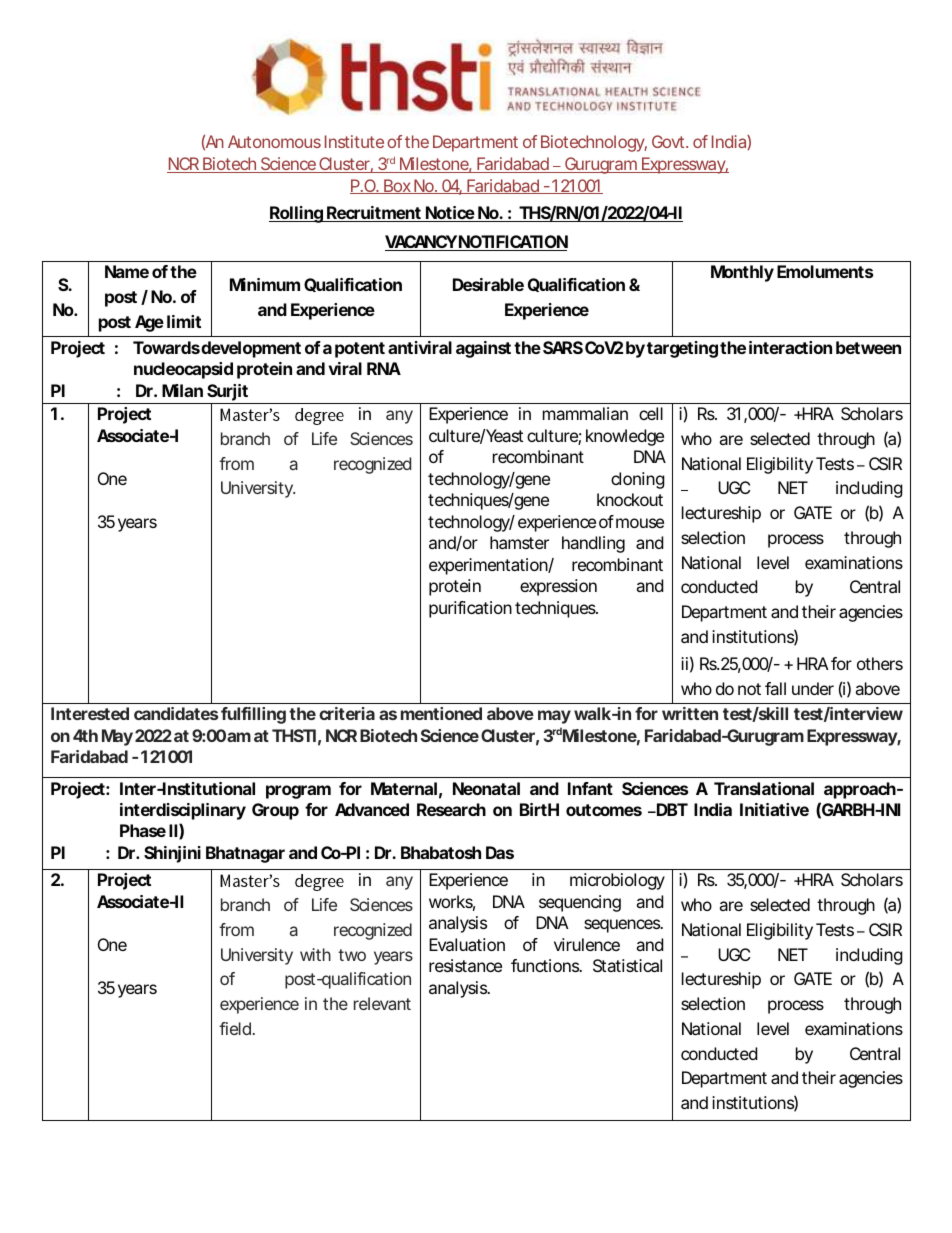  What do you see at coordinates (764, 788) in the screenshot?
I see `Translational` at bounding box center [764, 788].
